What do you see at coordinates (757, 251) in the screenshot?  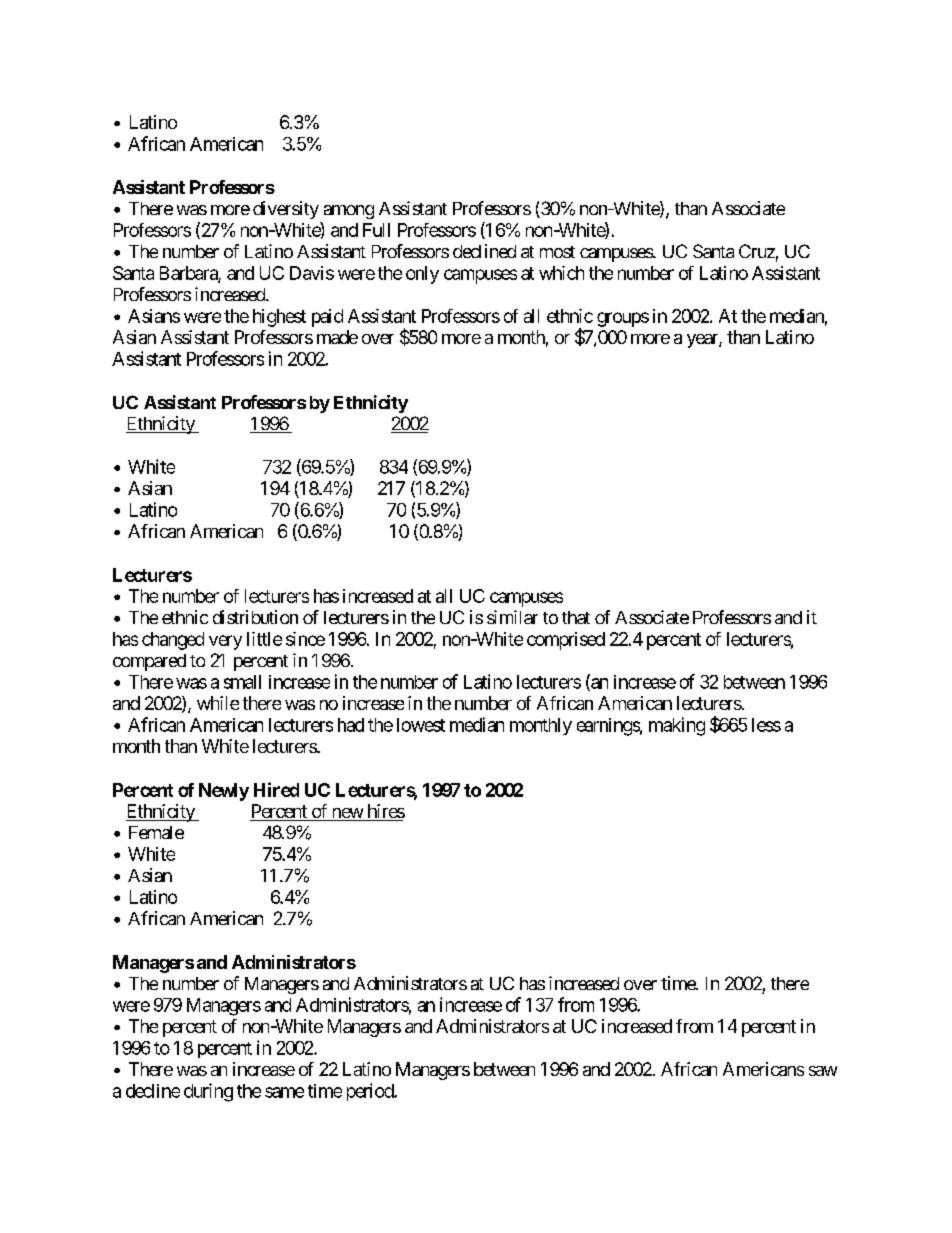 I see `Cruz` at bounding box center [757, 251].
